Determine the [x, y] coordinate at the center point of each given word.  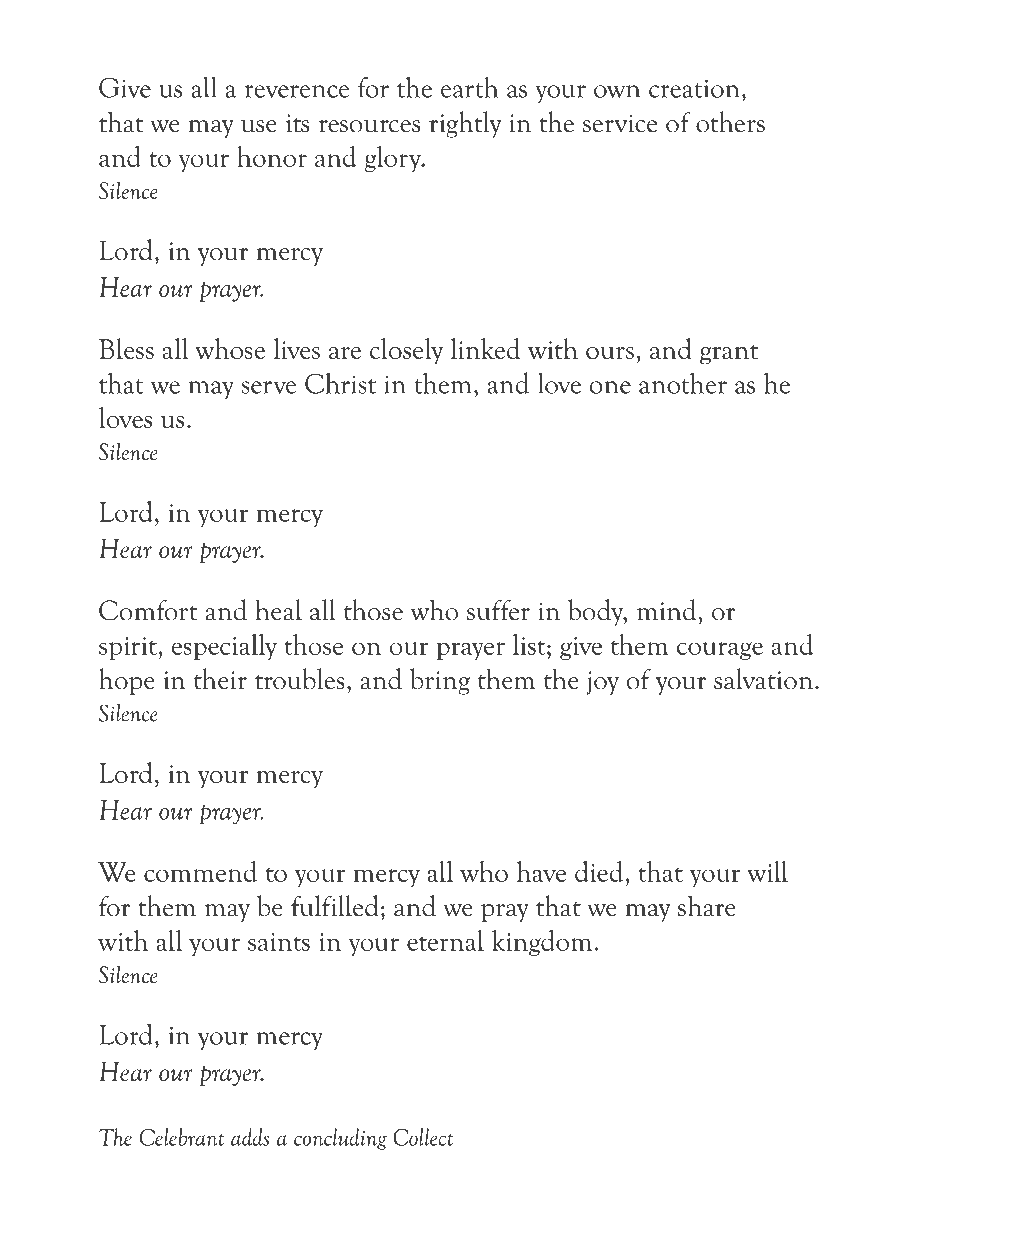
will [767, 871]
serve [268, 387]
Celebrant [182, 1137]
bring [440, 681]
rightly [465, 124]
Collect [423, 1137]
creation [696, 88]
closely [406, 351]
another [683, 383]
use [259, 126]
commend [200, 871]
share [707, 906]
